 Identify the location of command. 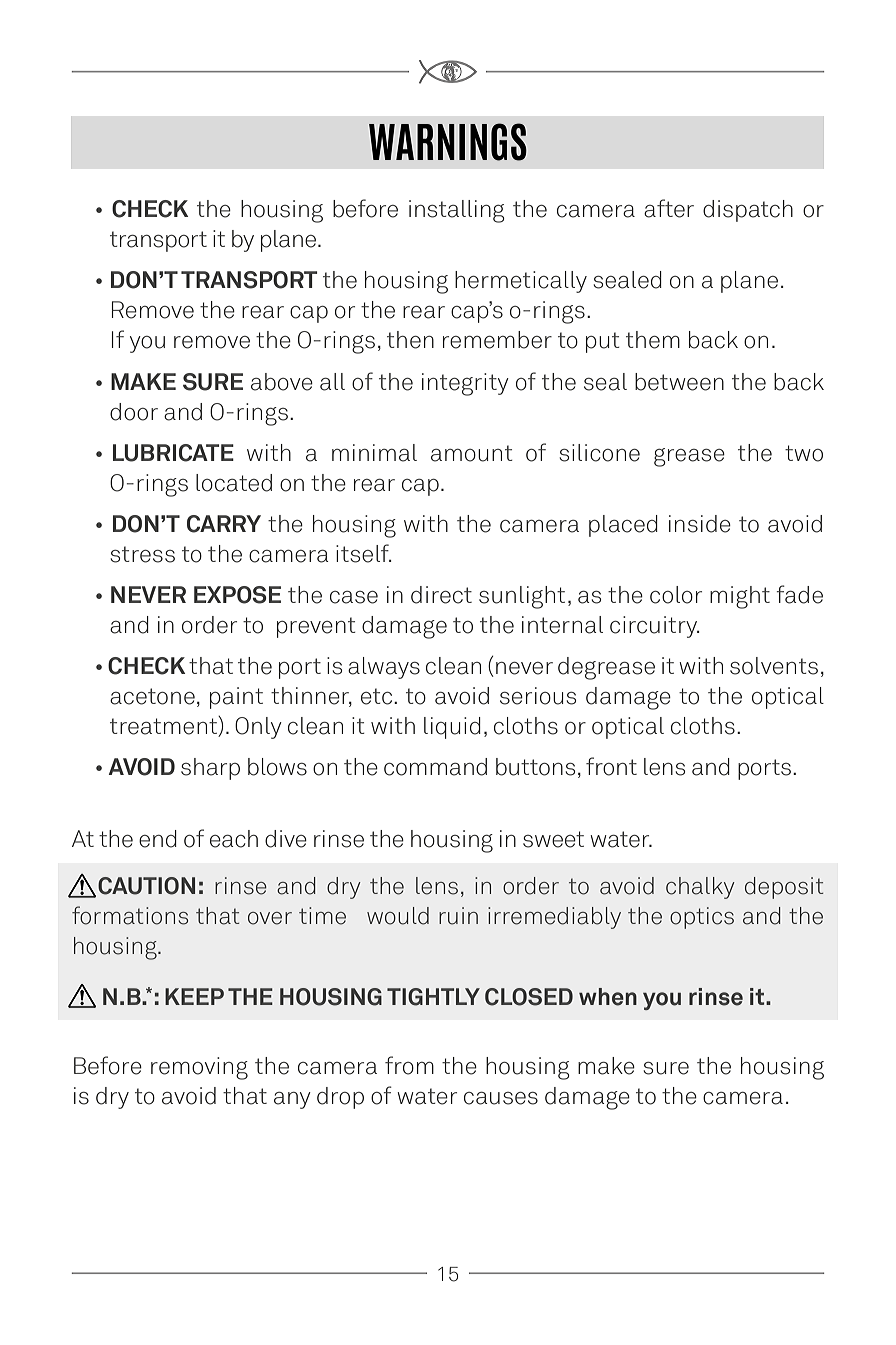
(435, 767).
